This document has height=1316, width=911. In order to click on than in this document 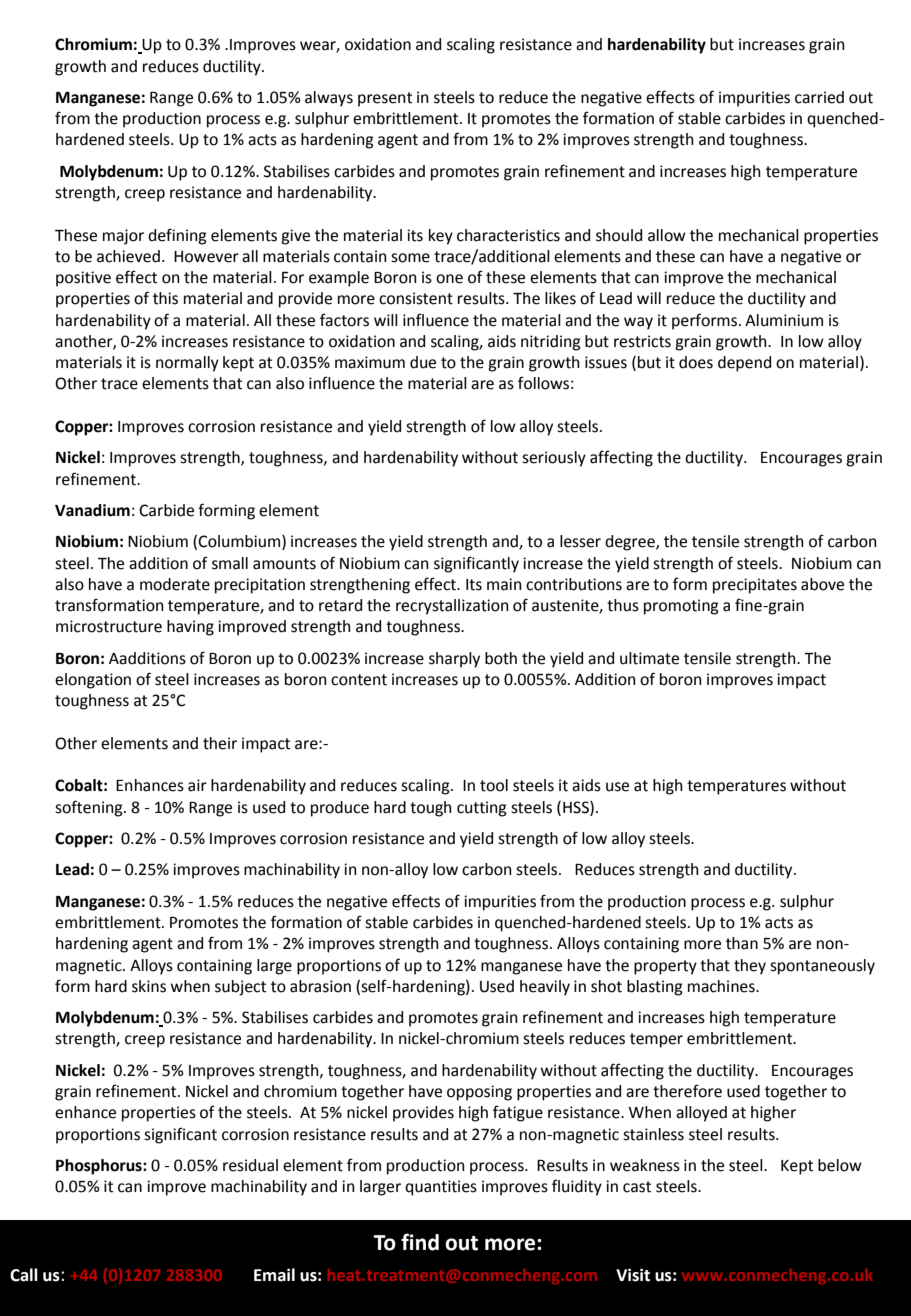, I will do `click(742, 943)`.
